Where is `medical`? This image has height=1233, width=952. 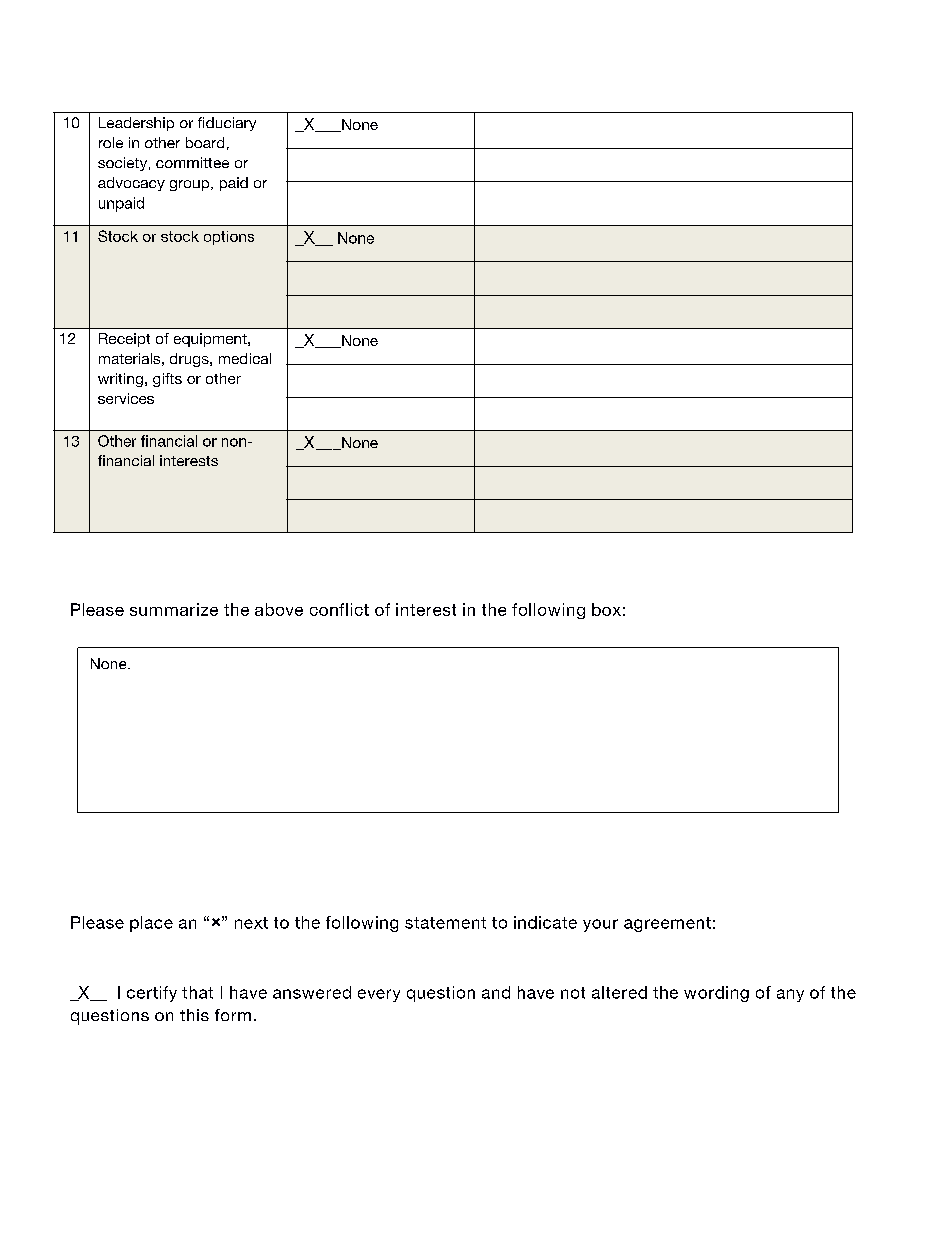
medical is located at coordinates (245, 358).
